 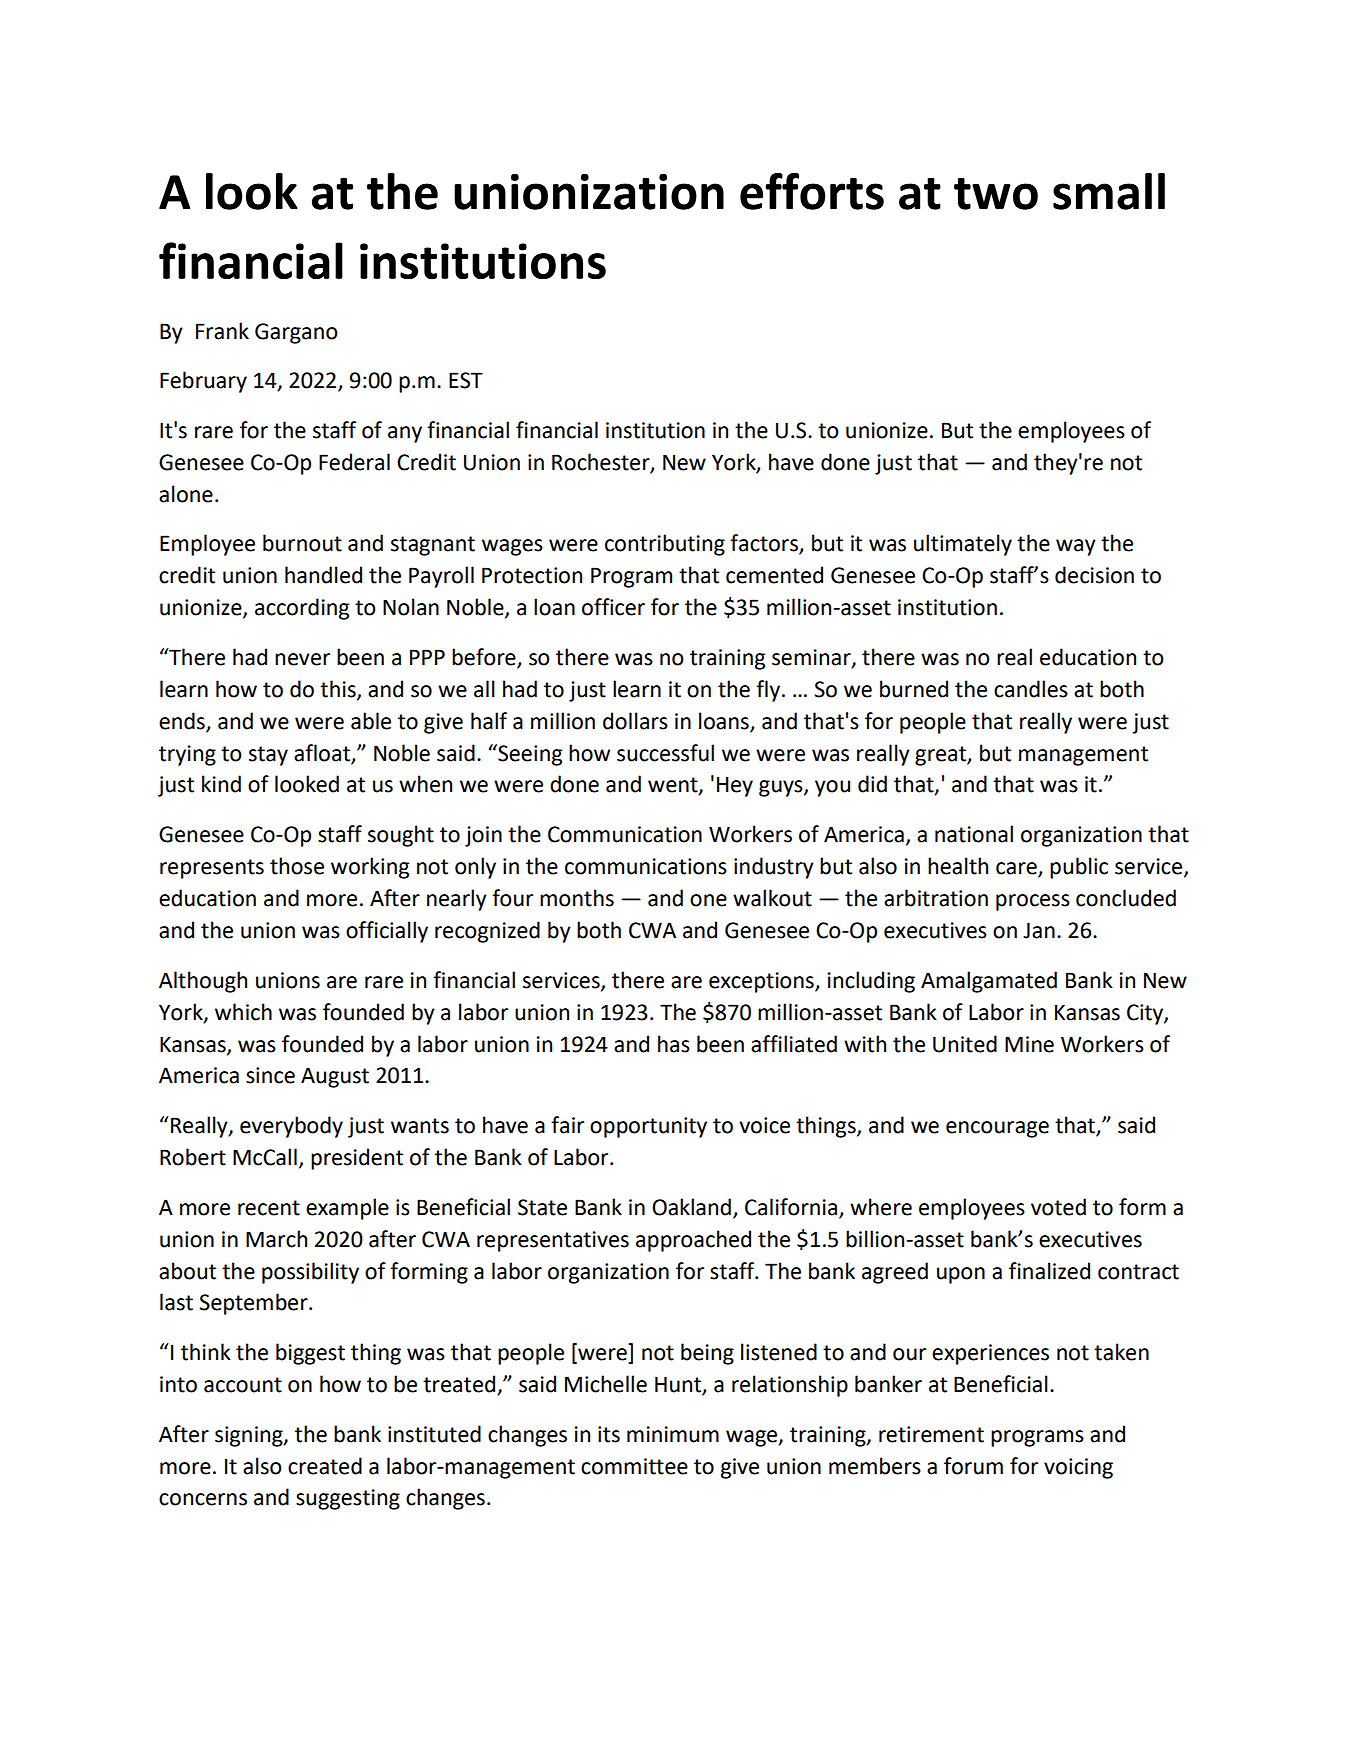 I want to click on care, so click(x=1017, y=869).
